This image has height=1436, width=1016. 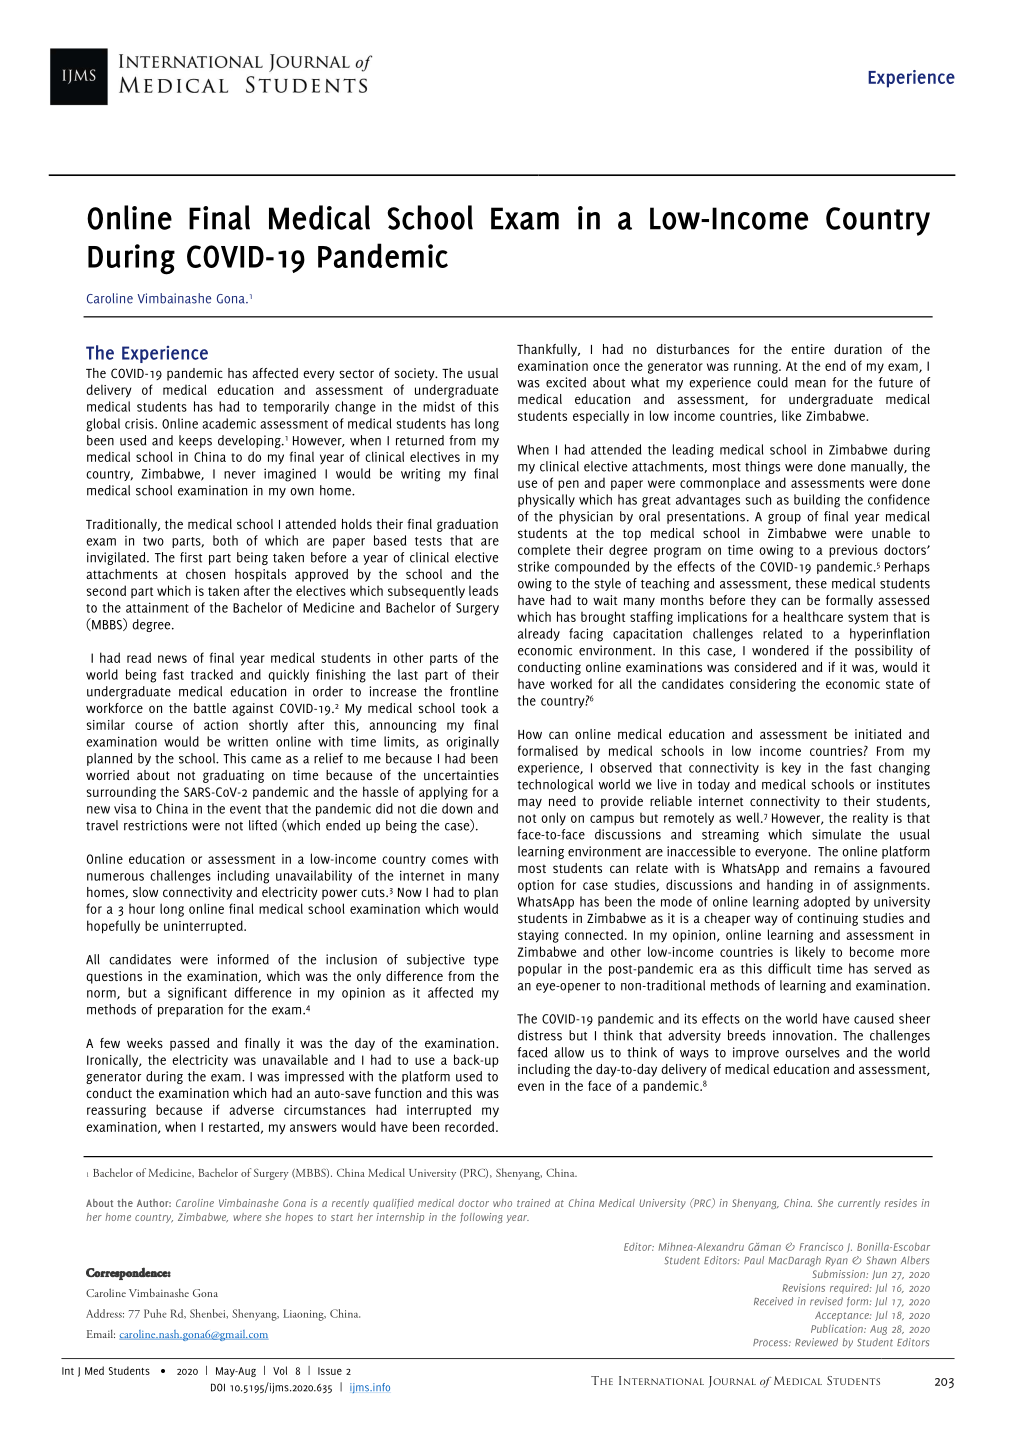 I want to click on adverse, so click(x=251, y=1109).
